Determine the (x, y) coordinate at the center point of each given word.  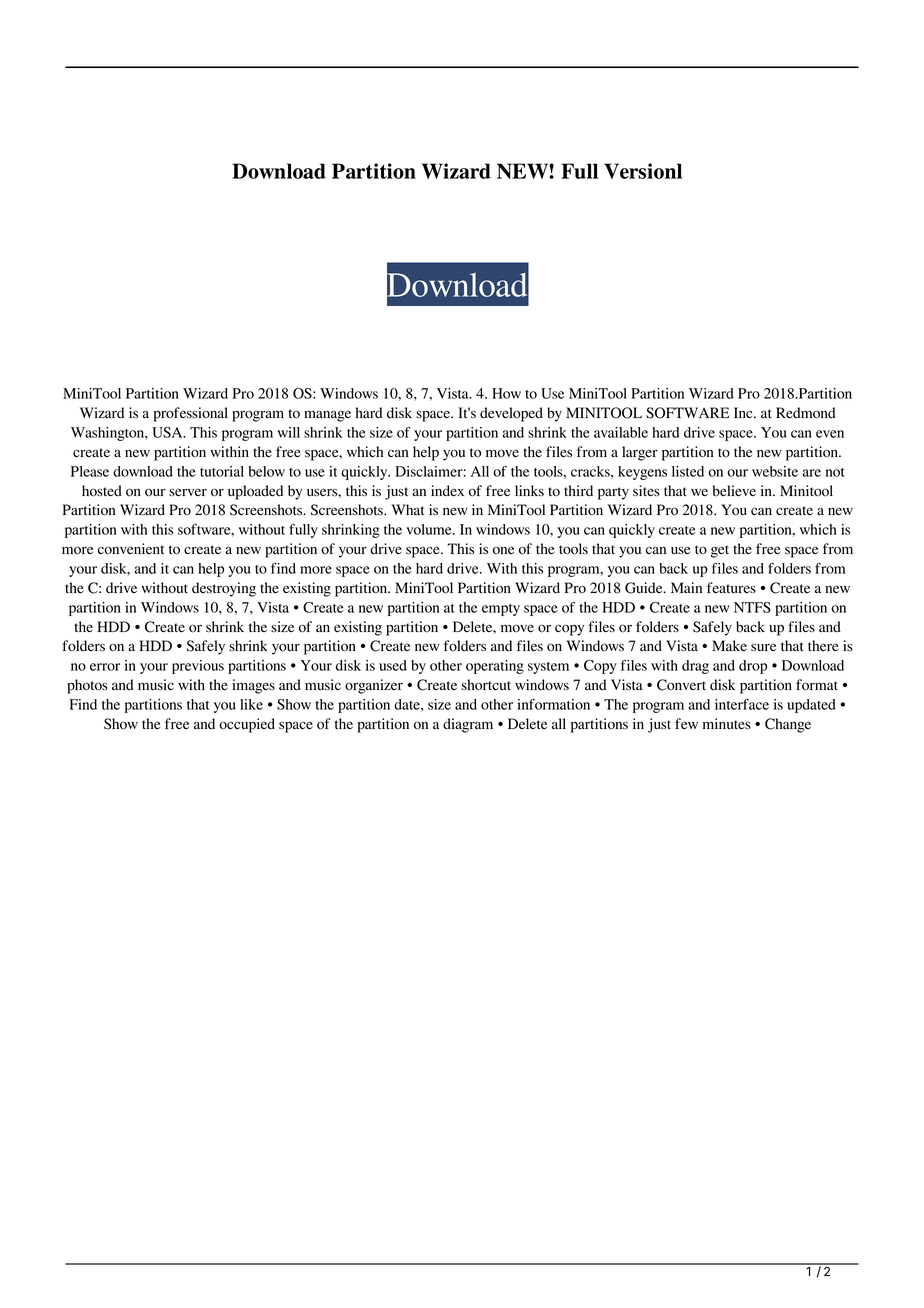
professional (190, 414)
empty (501, 610)
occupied (247, 725)
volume (430, 529)
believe (734, 491)
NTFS (752, 607)
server (188, 492)
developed (511, 414)
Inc (744, 412)
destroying (224, 589)
